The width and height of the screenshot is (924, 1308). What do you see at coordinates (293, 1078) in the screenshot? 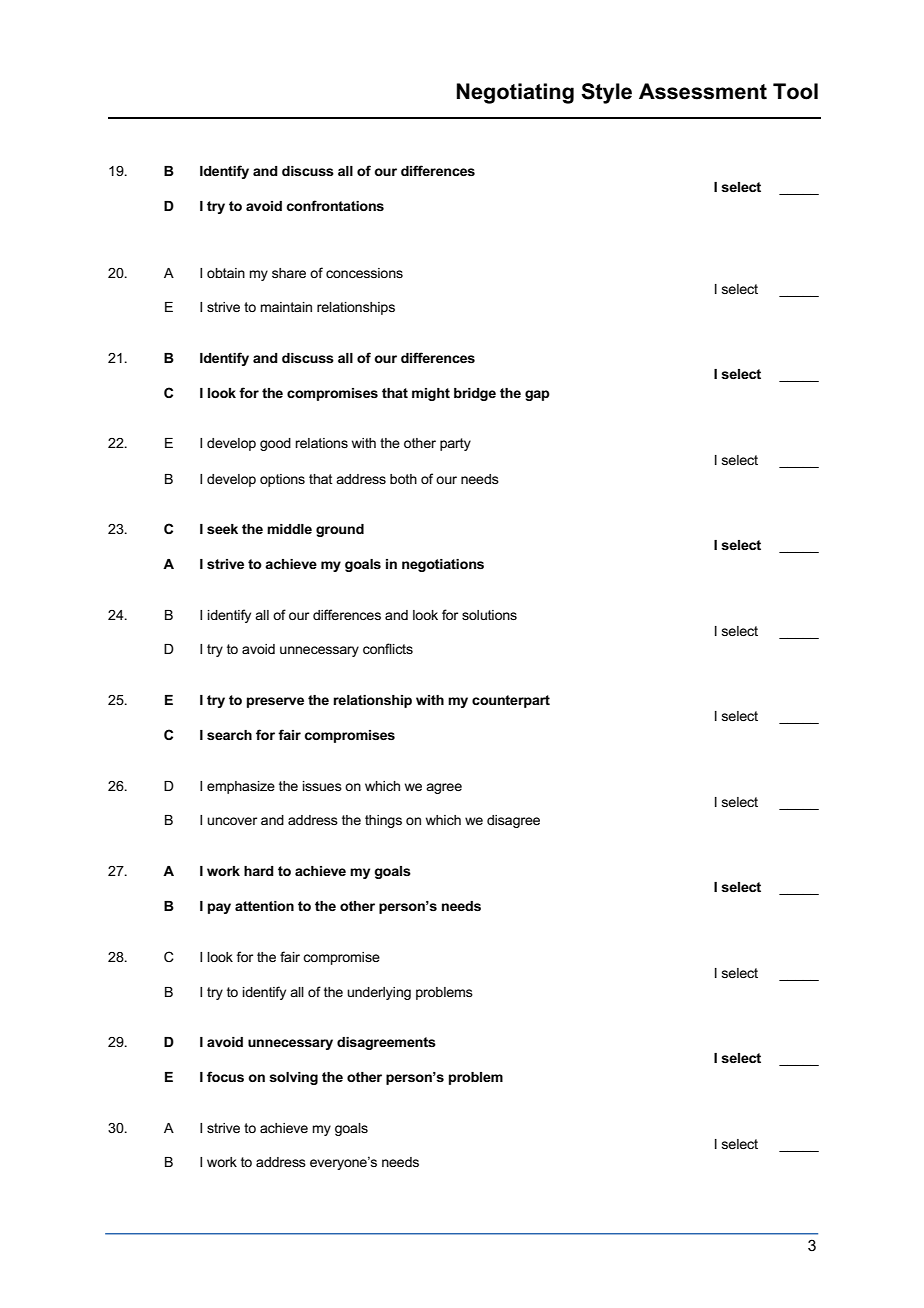
I see `solving` at bounding box center [293, 1078].
